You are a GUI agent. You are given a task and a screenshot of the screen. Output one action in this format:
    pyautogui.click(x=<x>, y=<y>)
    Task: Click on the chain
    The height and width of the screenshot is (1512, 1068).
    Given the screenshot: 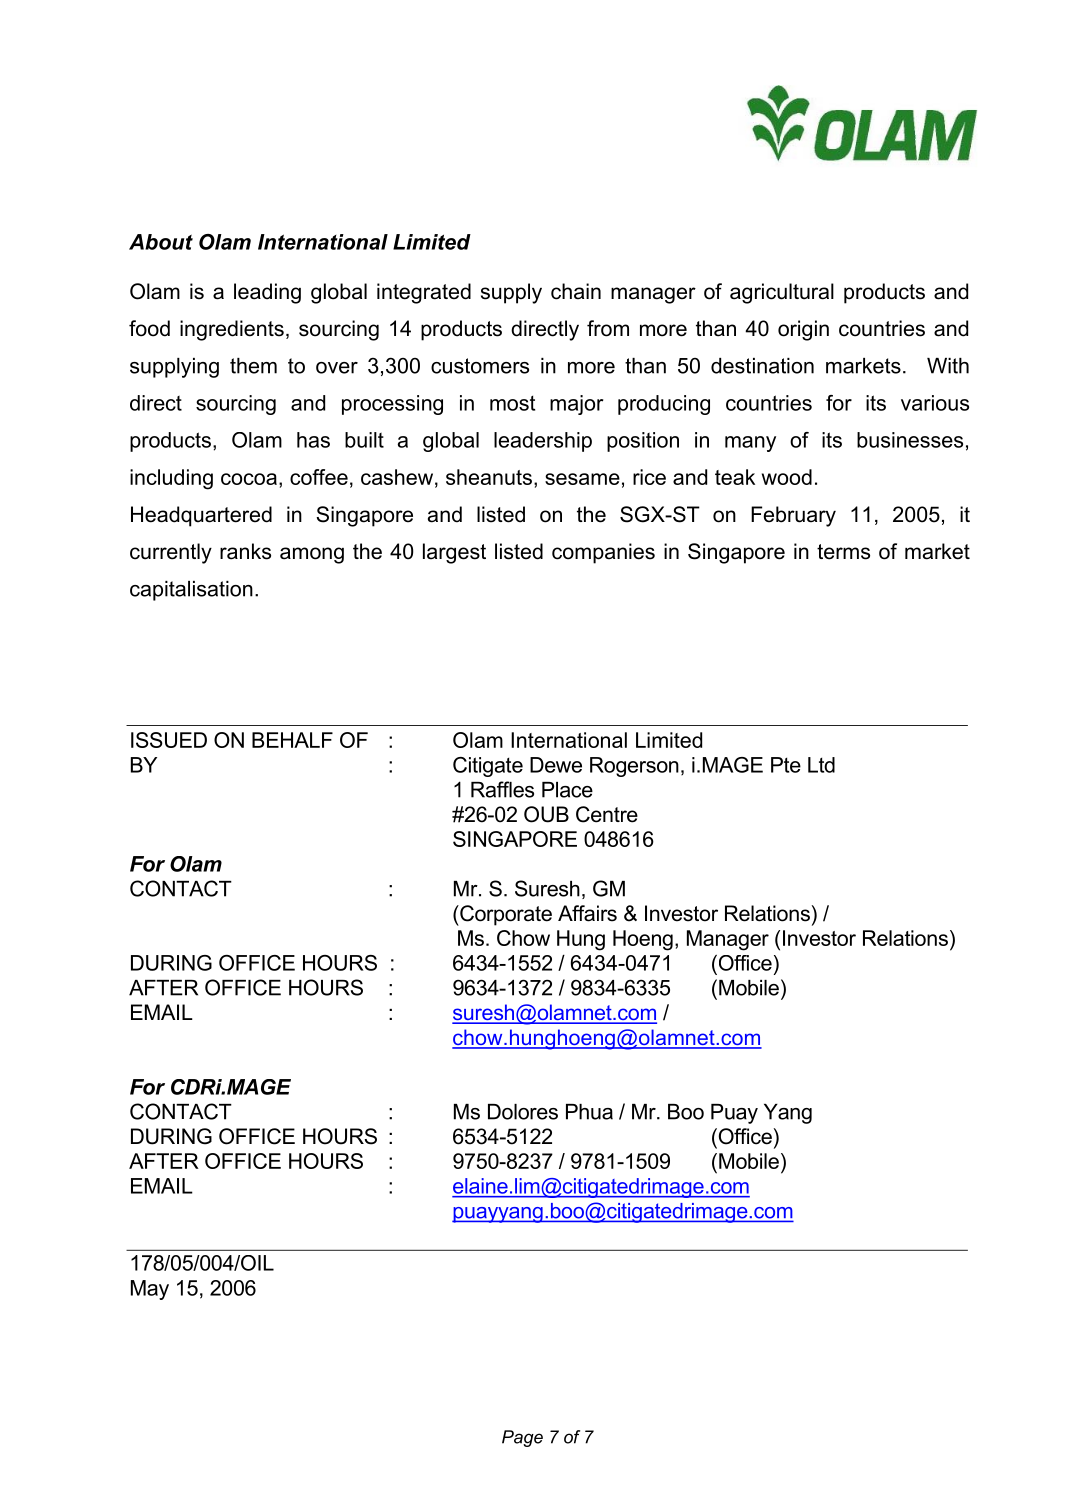 What is the action you would take?
    pyautogui.click(x=576, y=291)
